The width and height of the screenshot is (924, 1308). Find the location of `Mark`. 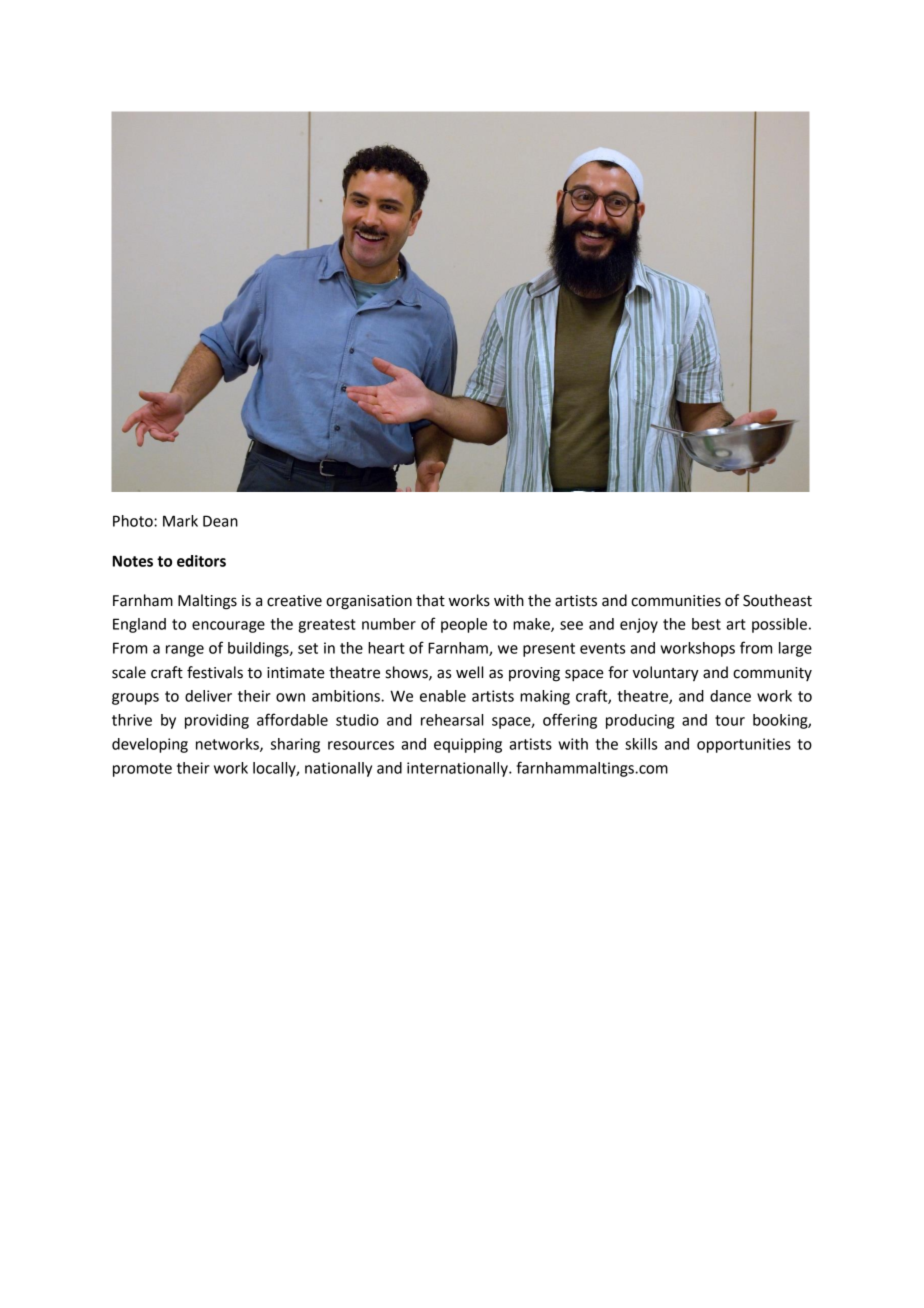

Mark is located at coordinates (180, 521).
